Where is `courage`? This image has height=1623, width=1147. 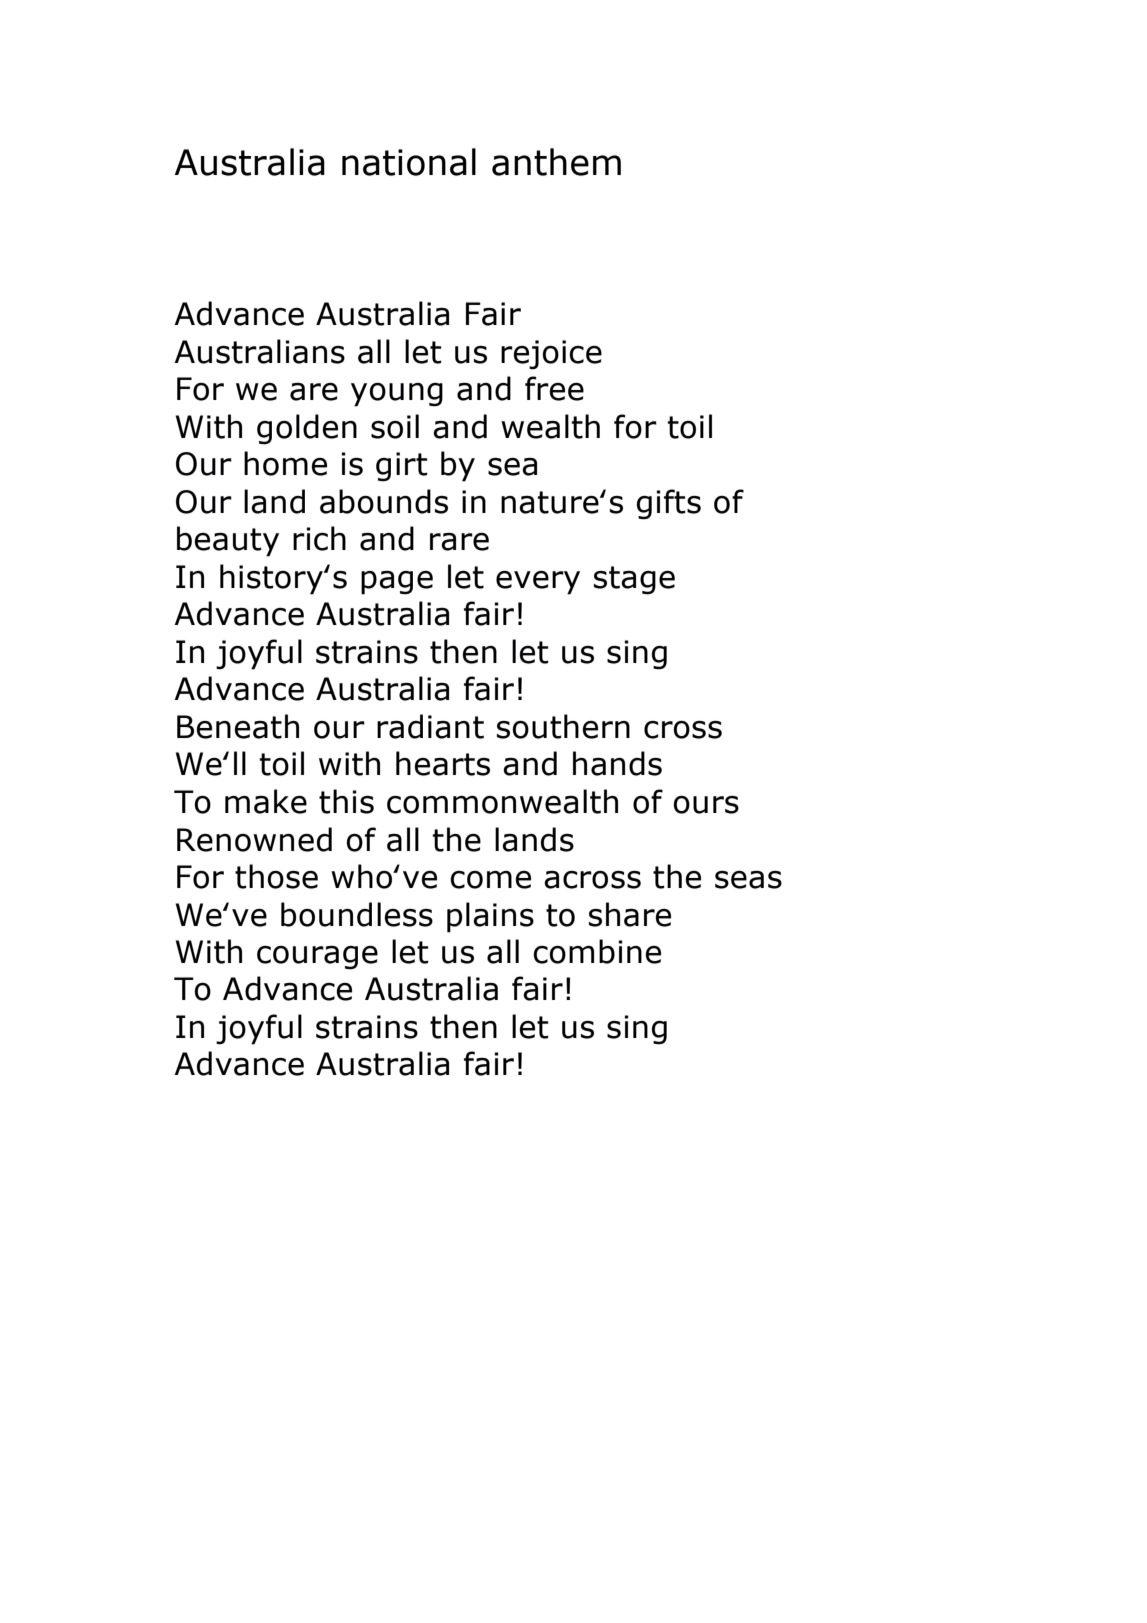
courage is located at coordinates (317, 958).
